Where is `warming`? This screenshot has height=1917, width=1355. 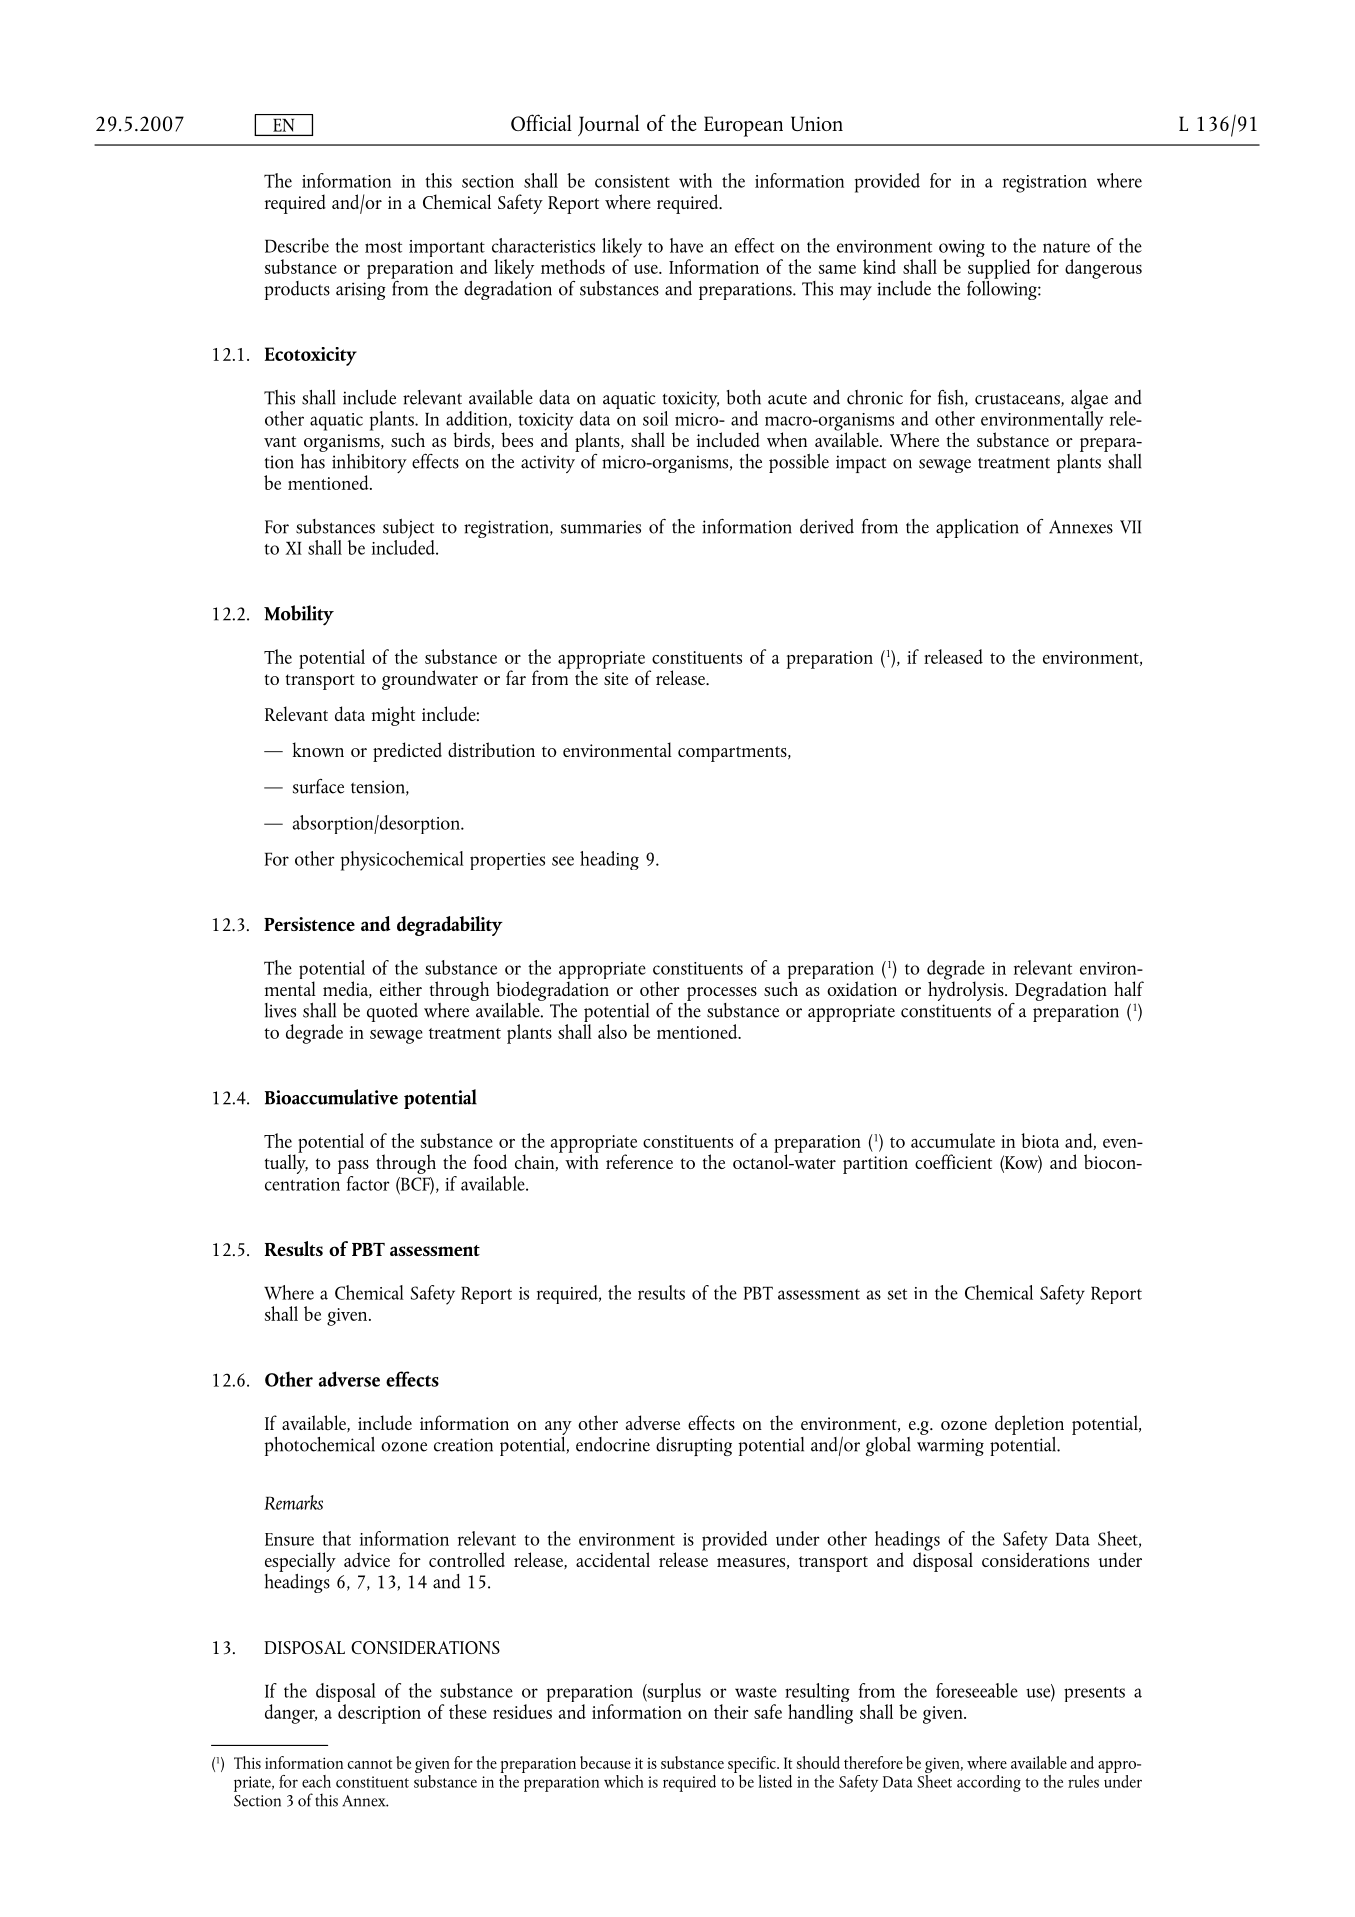
warming is located at coordinates (950, 1447).
